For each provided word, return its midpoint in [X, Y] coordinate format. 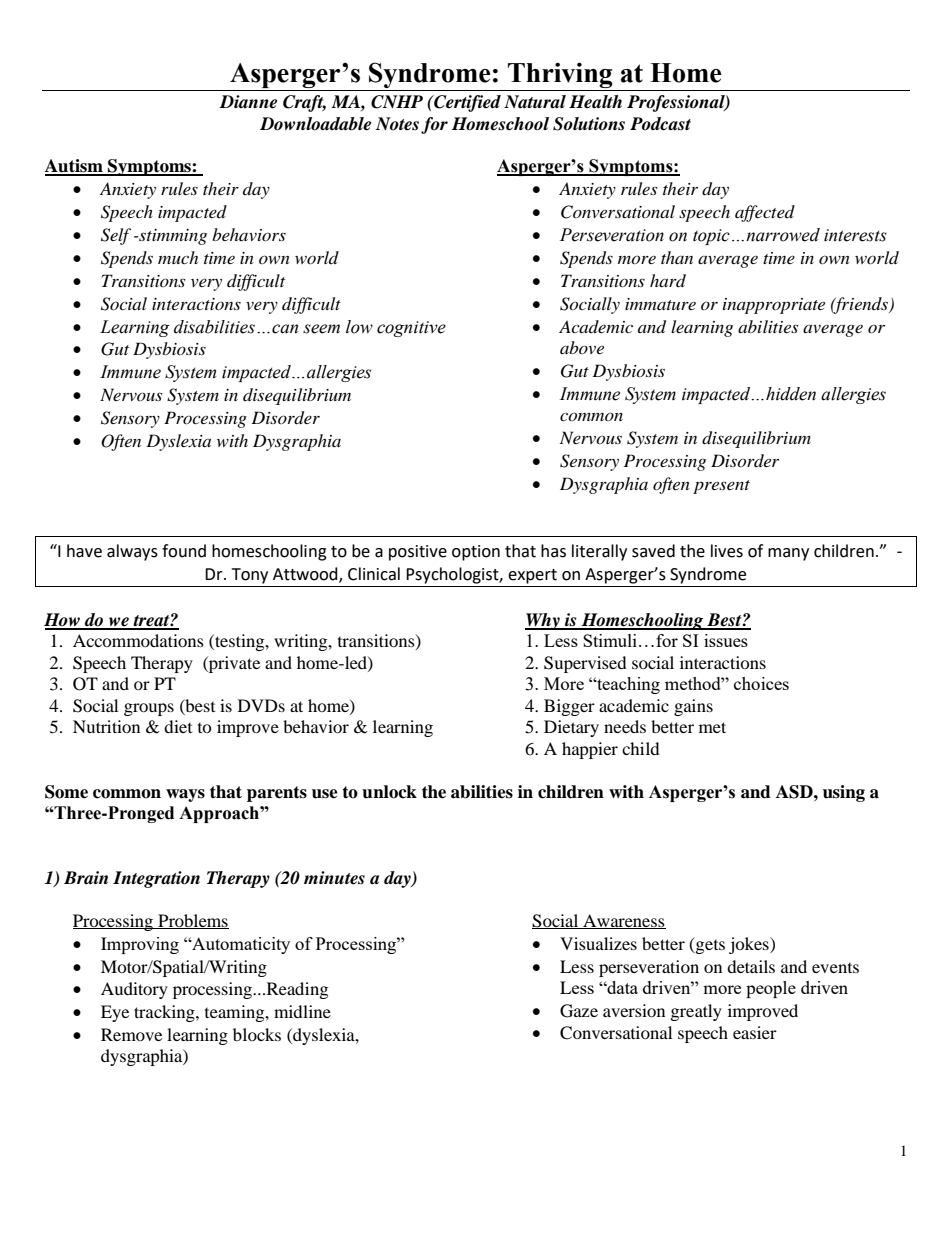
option [476, 553]
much [178, 257]
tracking [165, 1013]
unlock [389, 792]
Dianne [248, 102]
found [184, 551]
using [844, 793]
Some [66, 792]
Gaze [579, 1011]
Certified [466, 103]
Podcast [660, 124]
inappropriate [774, 306]
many [788, 554]
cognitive [411, 329]
